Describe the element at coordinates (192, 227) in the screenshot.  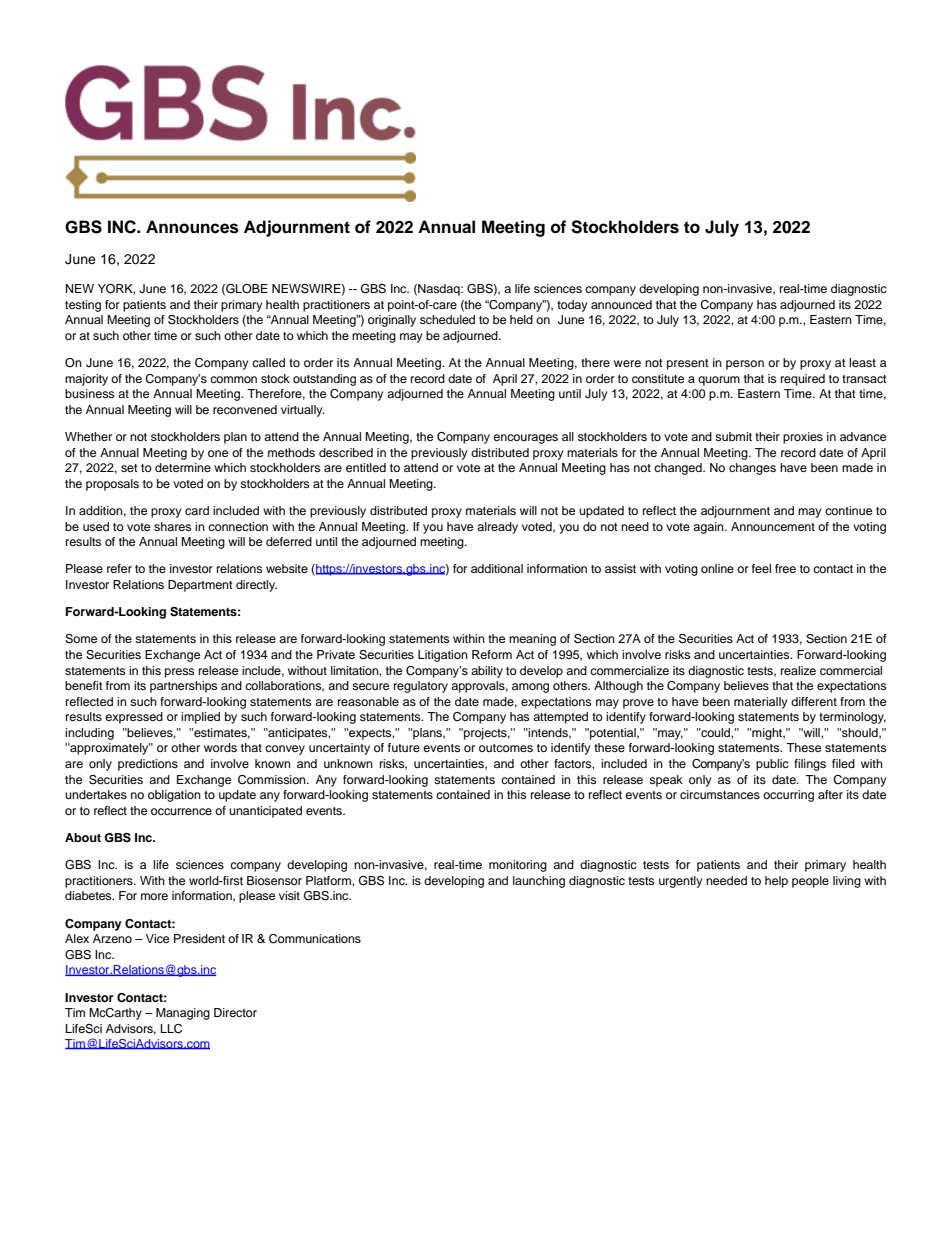
I see `Announces` at that location.
